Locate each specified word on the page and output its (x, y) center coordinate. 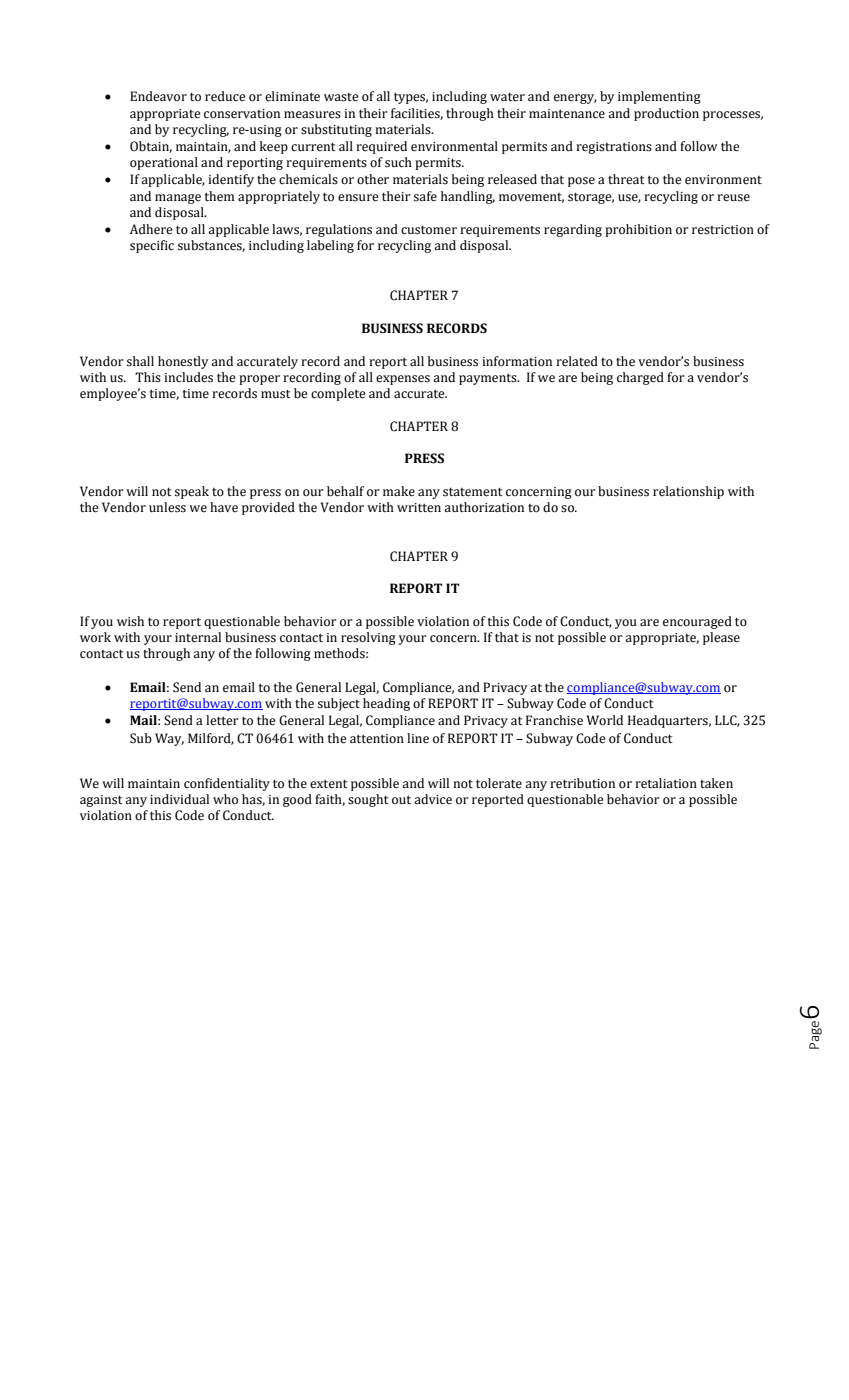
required (381, 147)
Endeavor (158, 96)
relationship (688, 492)
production (666, 114)
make (399, 491)
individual (179, 799)
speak (192, 492)
